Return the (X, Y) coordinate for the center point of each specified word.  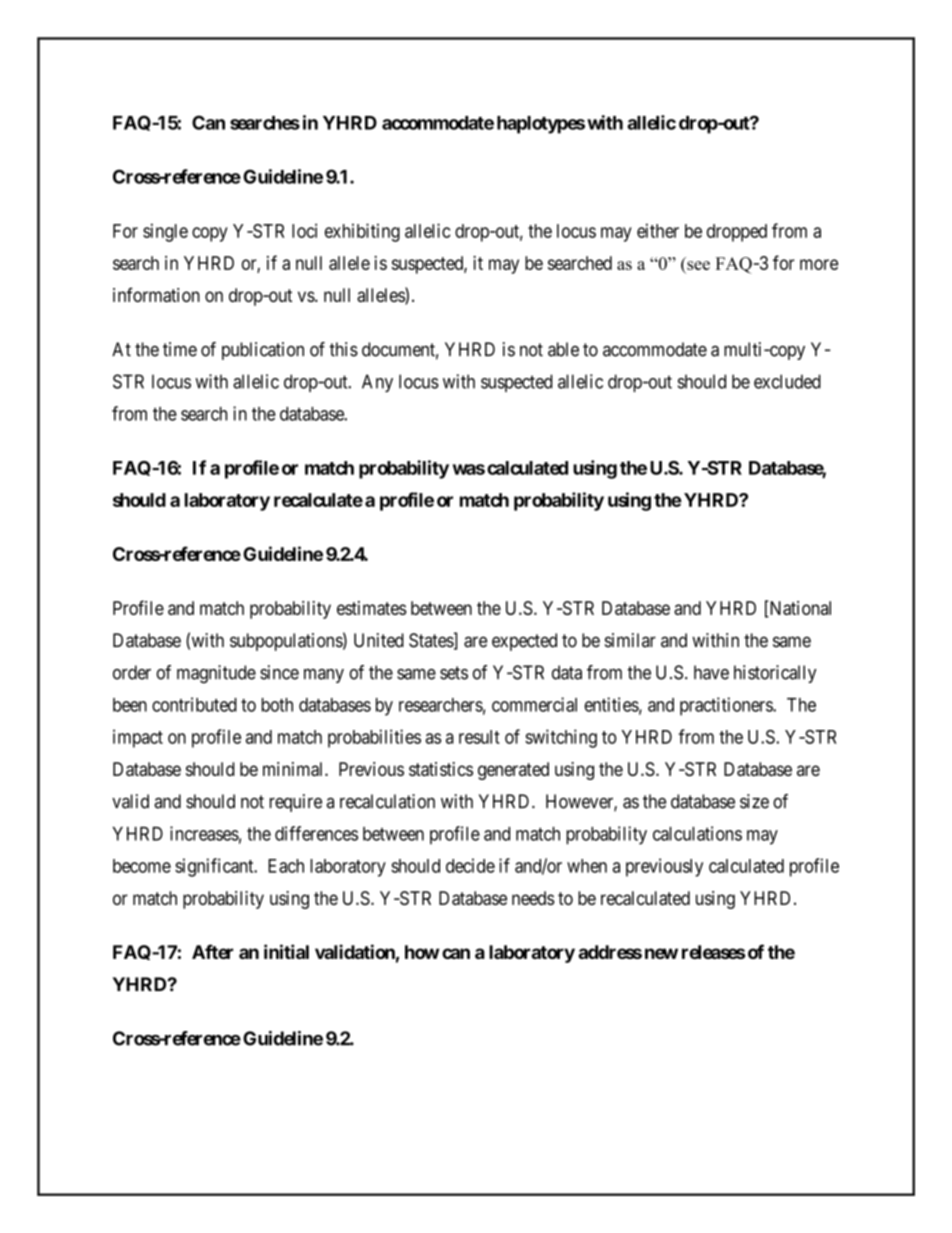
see (697, 267)
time (180, 349)
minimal (294, 769)
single (165, 232)
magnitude (216, 674)
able (563, 349)
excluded (787, 381)
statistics (441, 769)
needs (533, 898)
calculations (697, 833)
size (754, 801)
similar (630, 640)
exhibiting (362, 232)
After (212, 951)
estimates (371, 608)
